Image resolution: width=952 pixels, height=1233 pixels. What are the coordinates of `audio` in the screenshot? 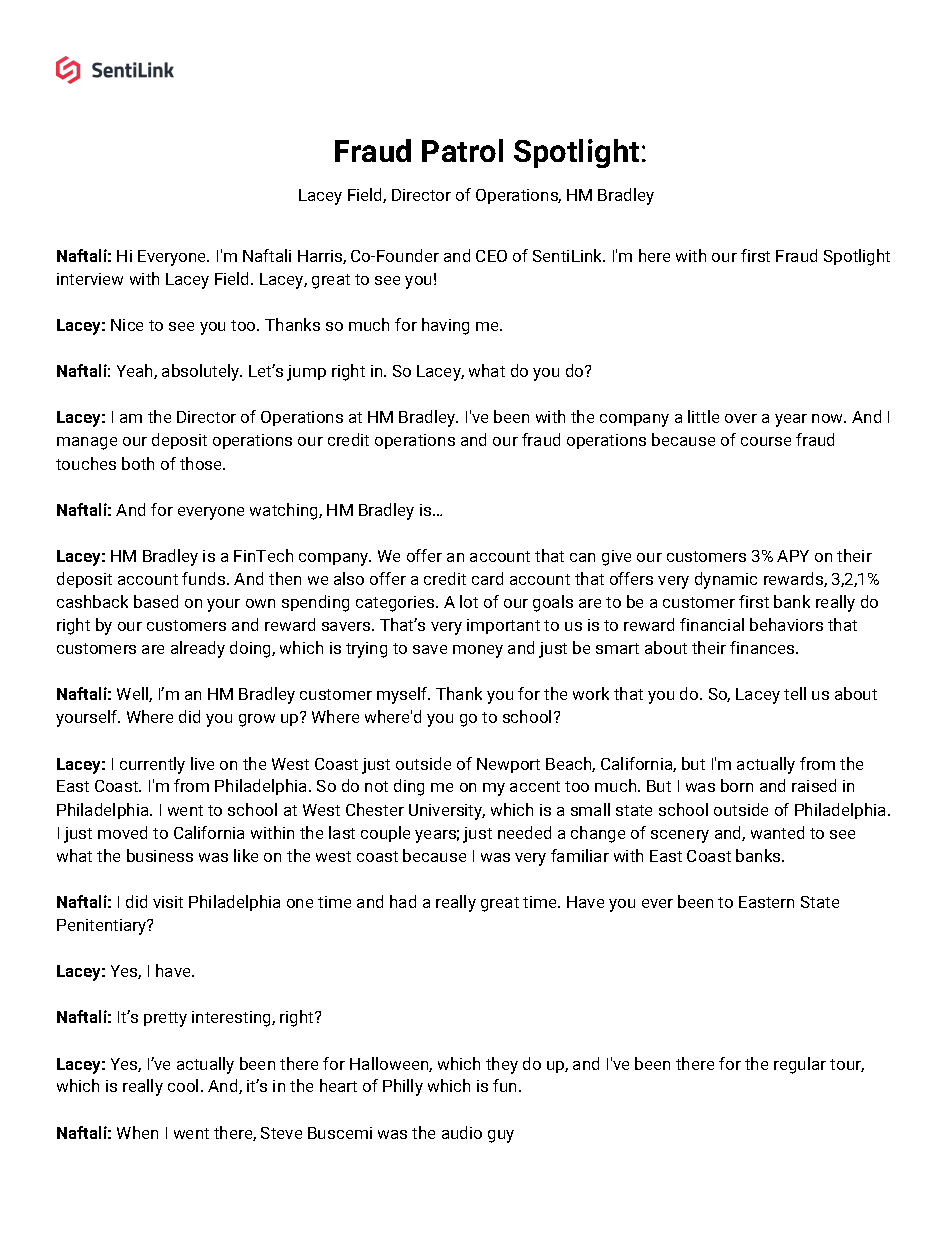 It's located at (462, 1132).
